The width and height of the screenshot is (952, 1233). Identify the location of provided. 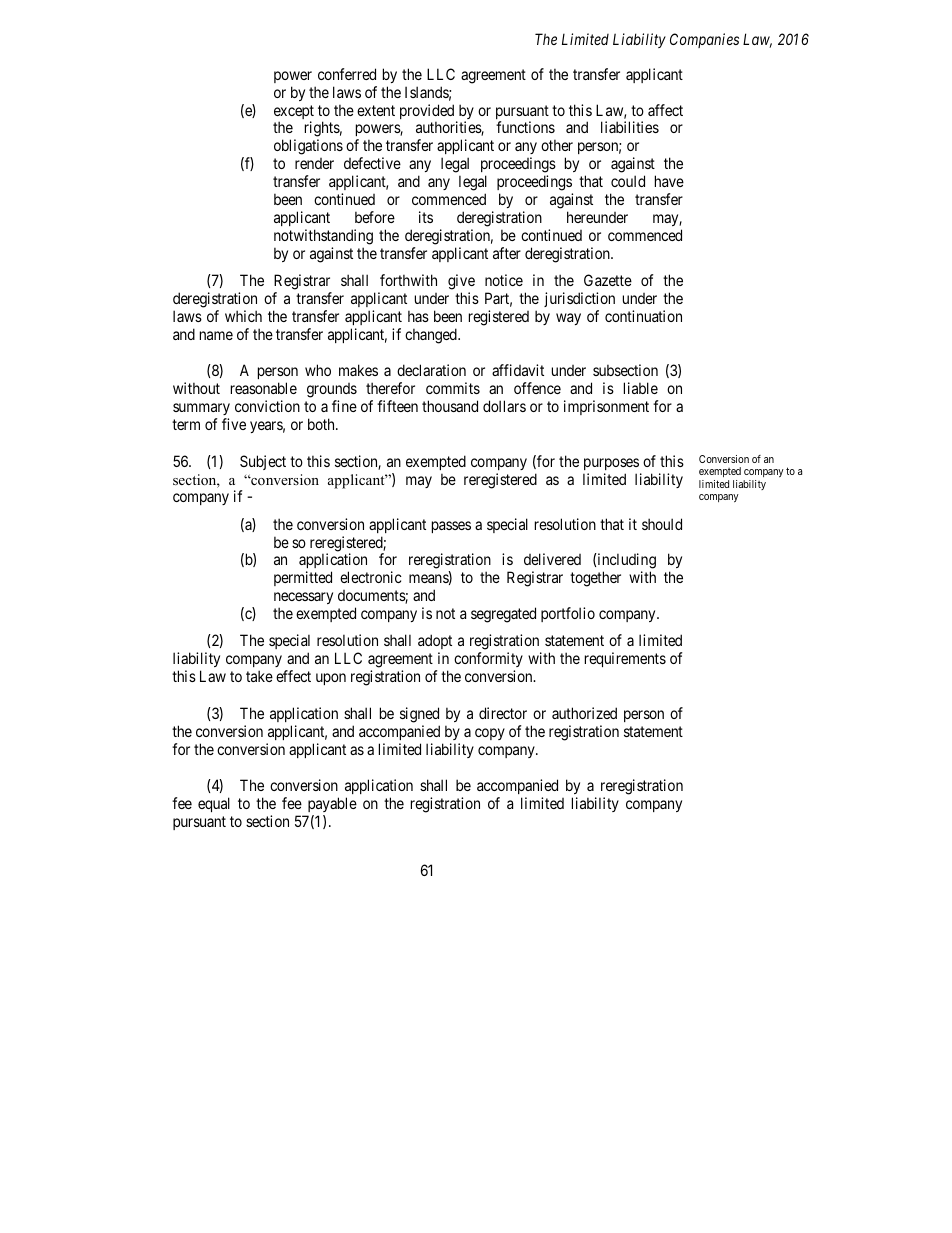
(428, 113).
